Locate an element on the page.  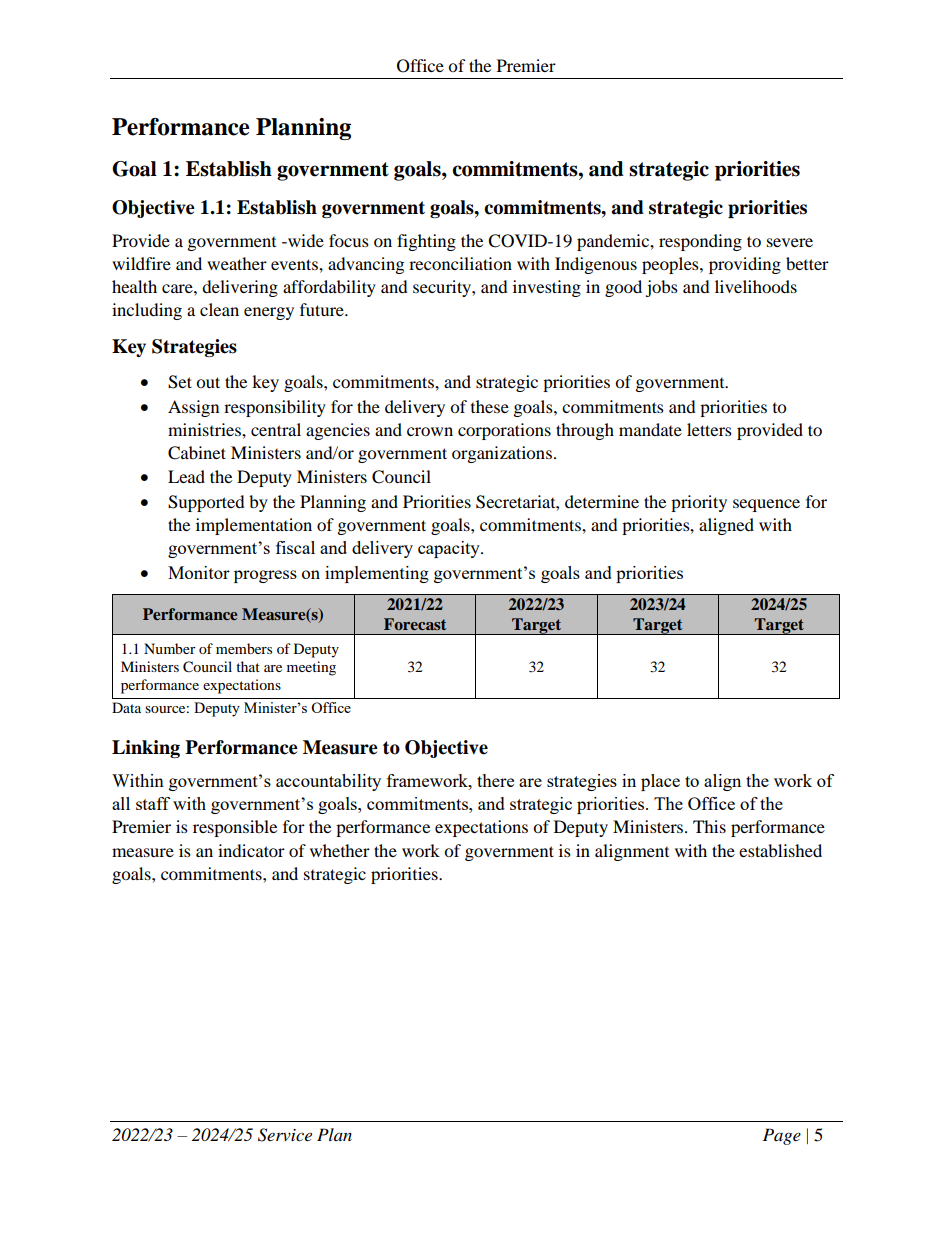
capacity is located at coordinates (450, 549).
